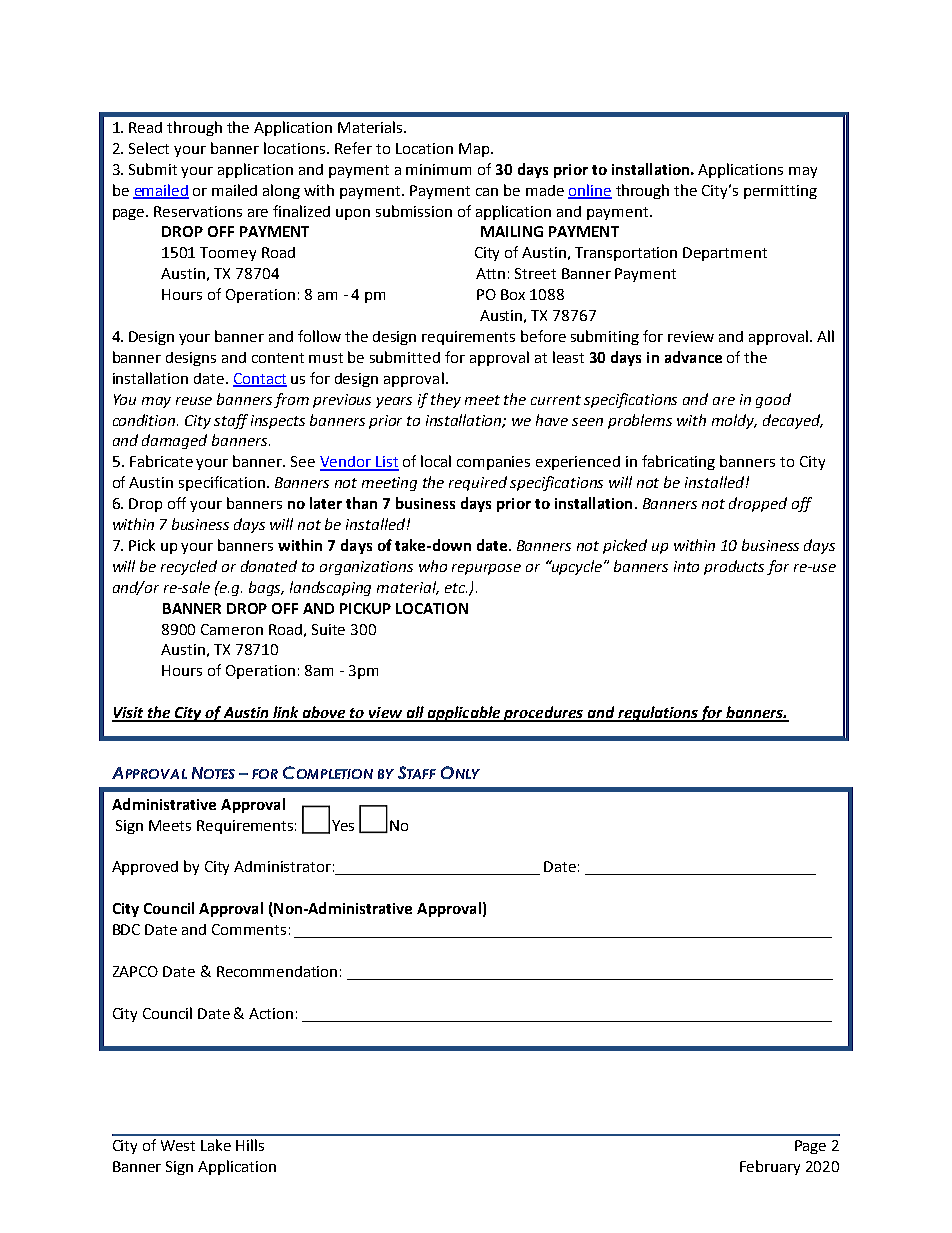 Image resolution: width=952 pixels, height=1233 pixels. What do you see at coordinates (478, 483) in the page?
I see `required` at bounding box center [478, 483].
